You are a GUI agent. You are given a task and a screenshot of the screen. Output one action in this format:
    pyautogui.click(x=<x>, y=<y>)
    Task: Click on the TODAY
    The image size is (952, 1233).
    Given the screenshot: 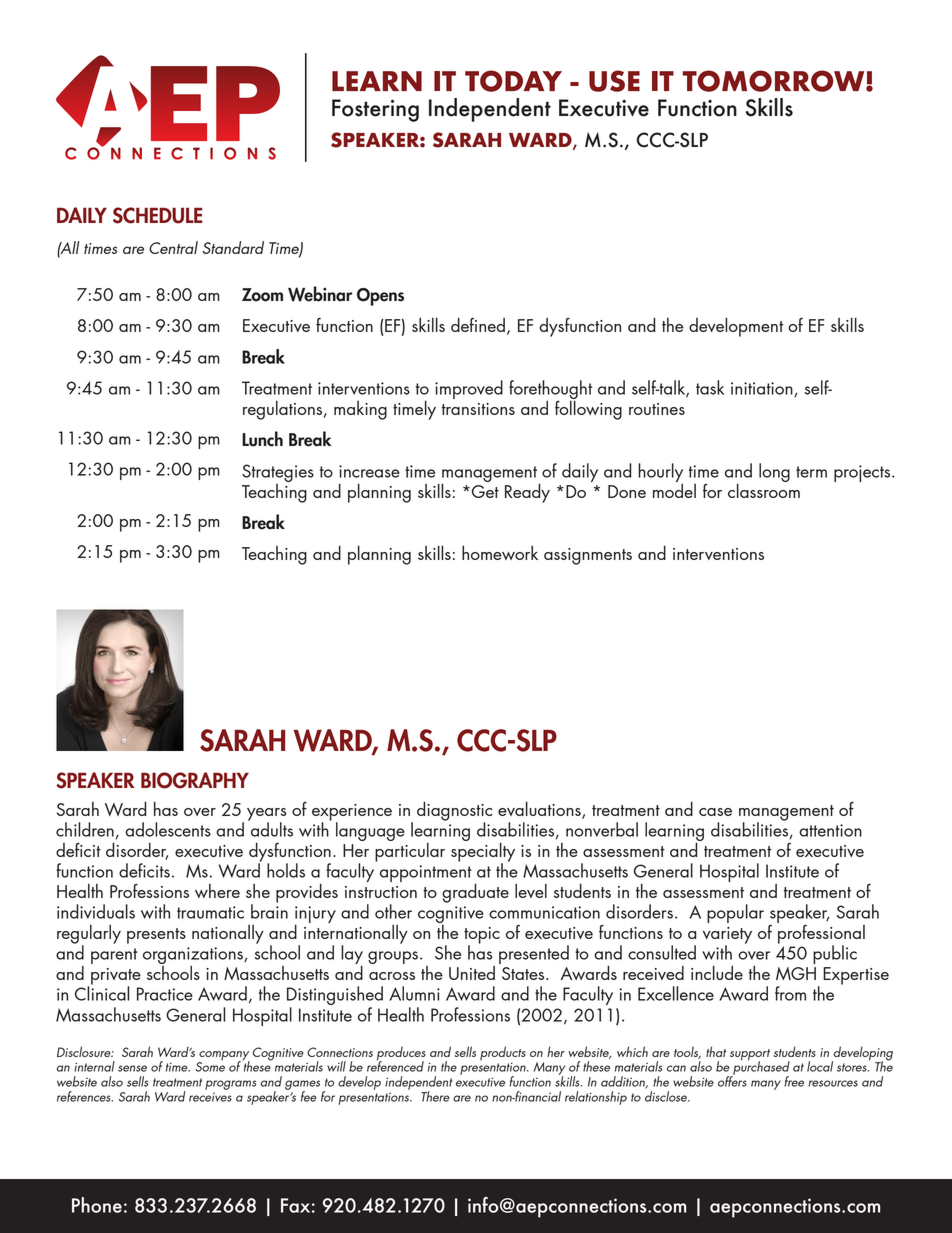 What is the action you would take?
    pyautogui.click(x=513, y=81)
